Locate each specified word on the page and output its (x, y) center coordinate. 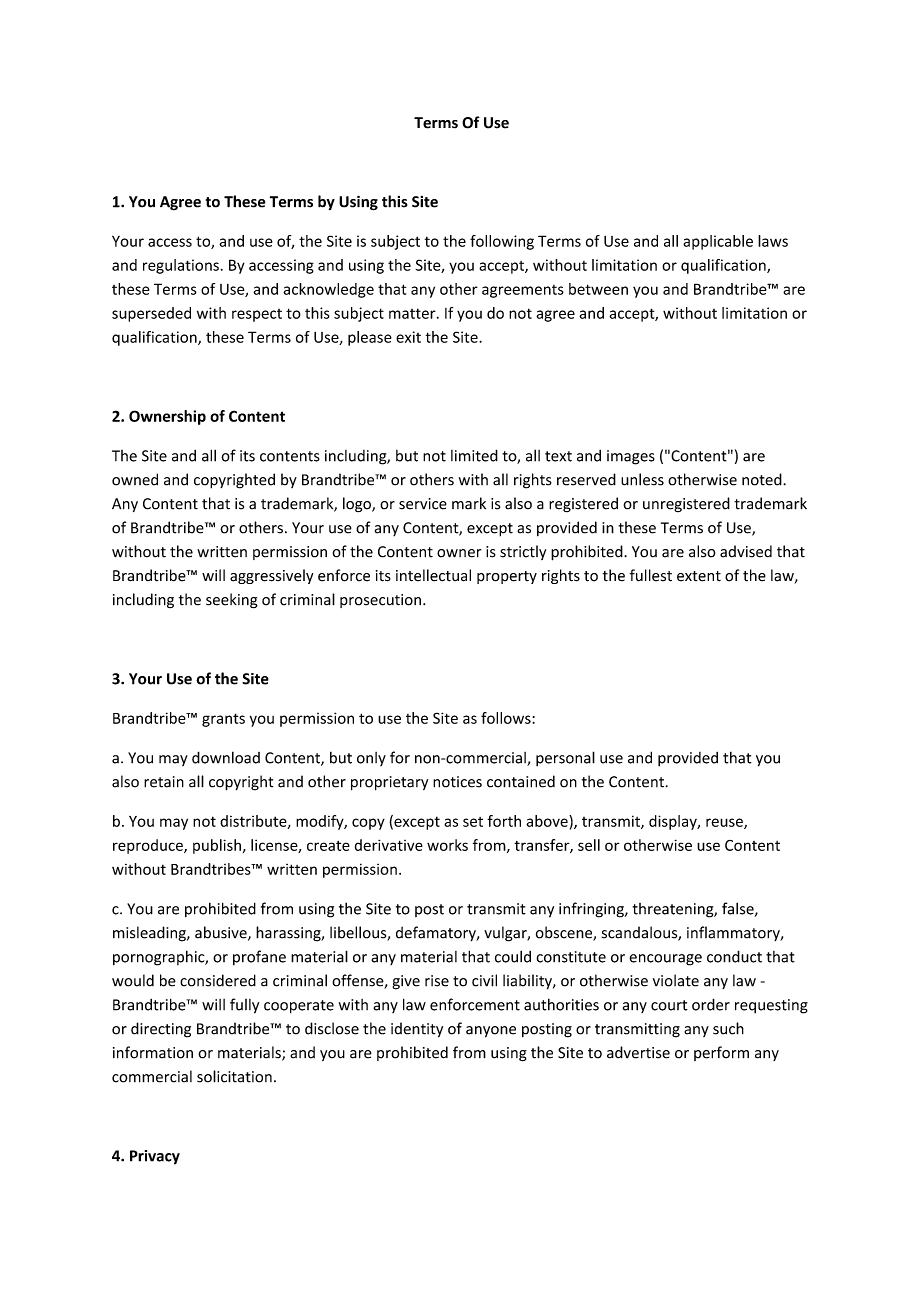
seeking (232, 601)
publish (217, 846)
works (447, 845)
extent (699, 576)
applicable (718, 242)
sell (589, 845)
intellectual (433, 575)
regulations (181, 266)
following (502, 242)
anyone (491, 1032)
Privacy (155, 1157)
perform (721, 1053)
